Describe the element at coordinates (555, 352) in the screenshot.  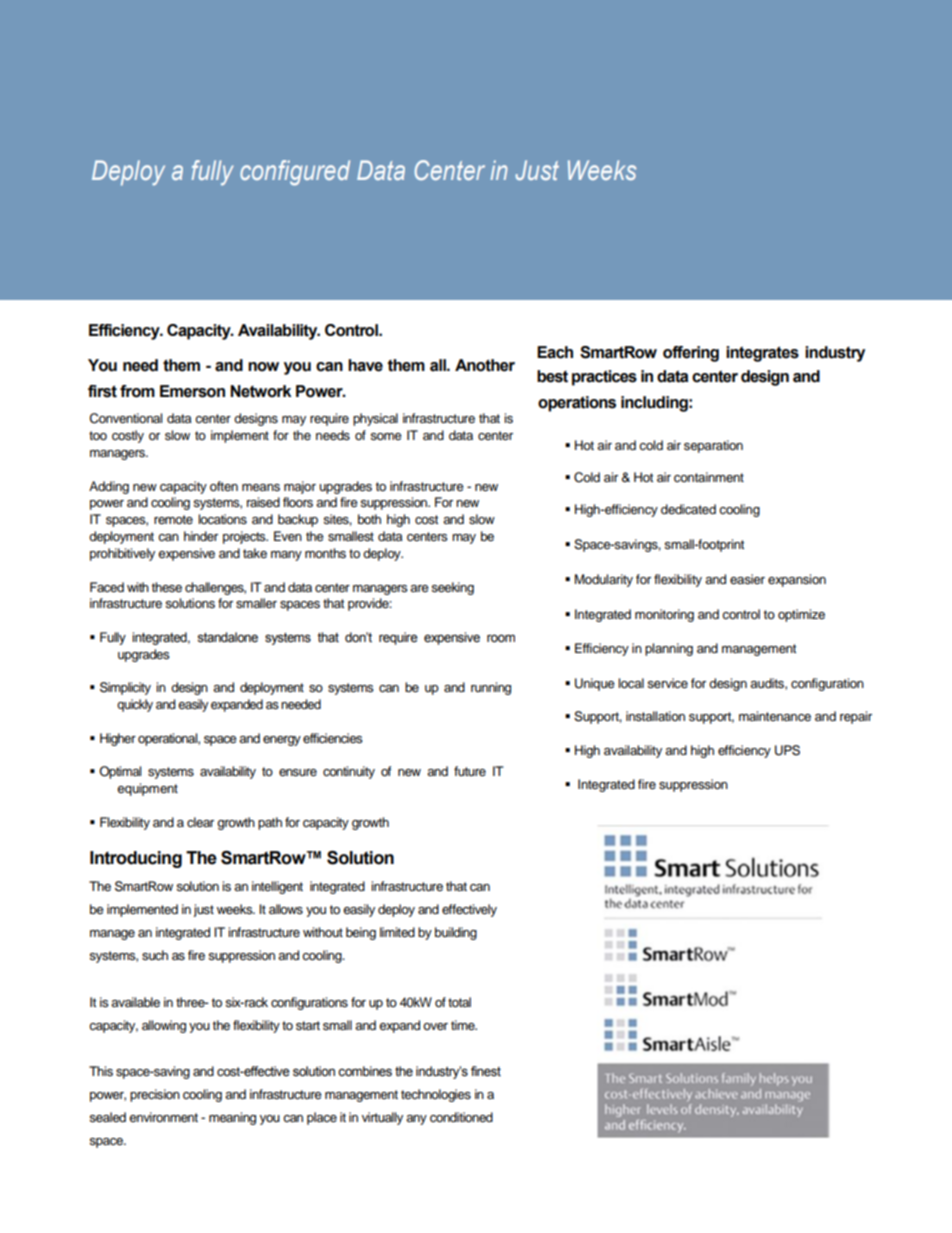
I see `Each` at that location.
